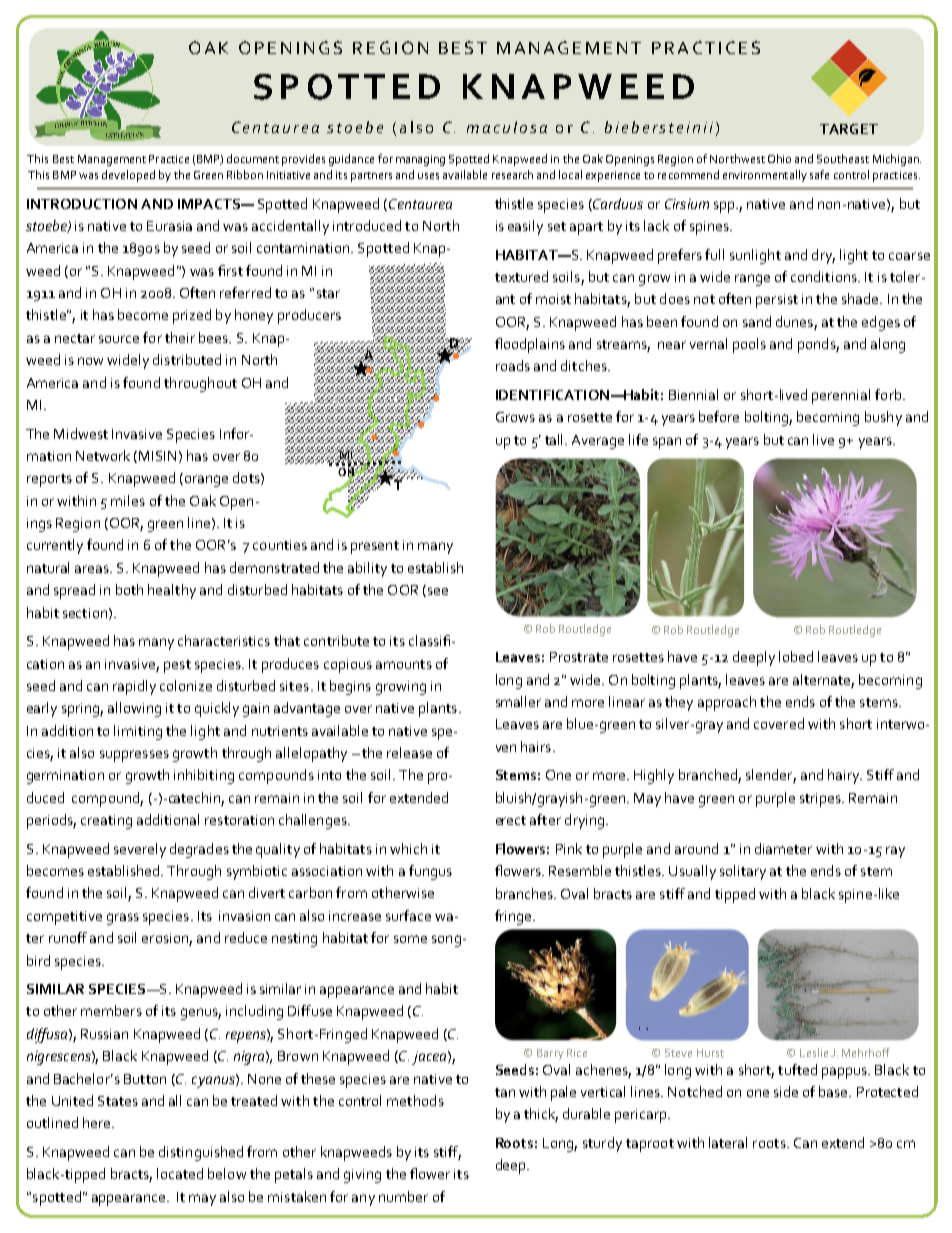  Describe the element at coordinates (819, 174) in the document. I see `safe` at that location.
